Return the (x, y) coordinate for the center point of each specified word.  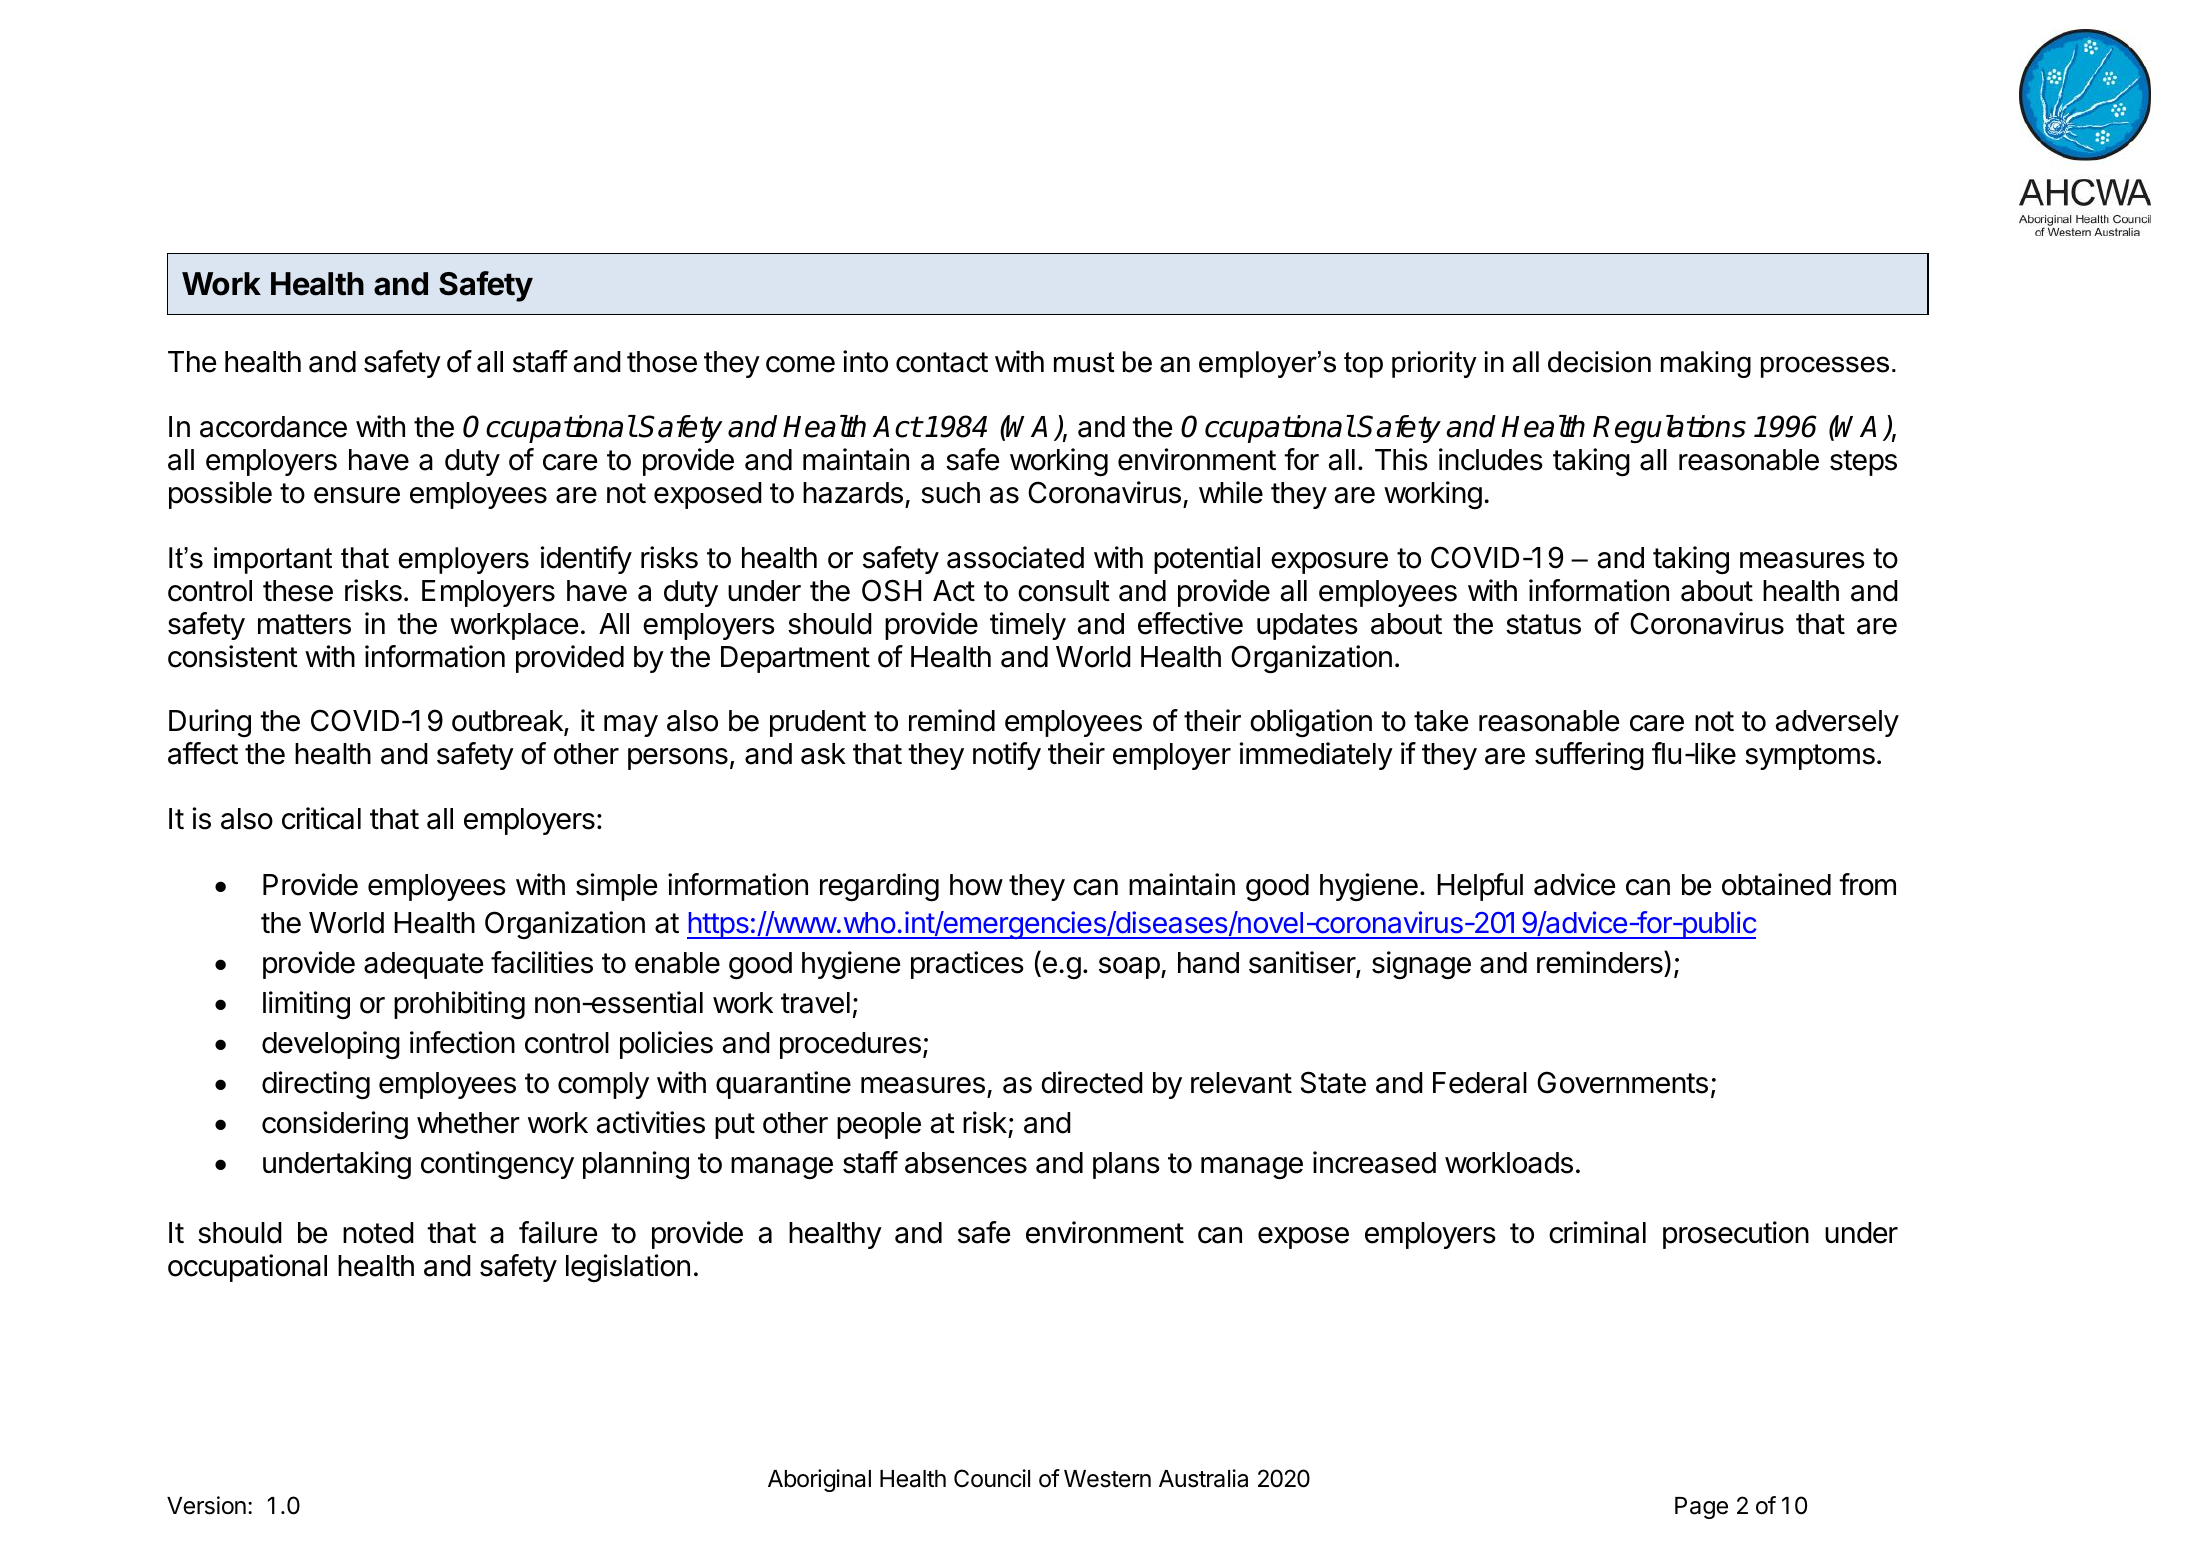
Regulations (1669, 429)
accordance (273, 427)
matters (304, 624)
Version (206, 1505)
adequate (423, 965)
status (1543, 624)
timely (1028, 626)
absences (966, 1163)
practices (967, 965)
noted (378, 1233)
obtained (1776, 884)
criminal (1597, 1232)
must (1084, 362)
